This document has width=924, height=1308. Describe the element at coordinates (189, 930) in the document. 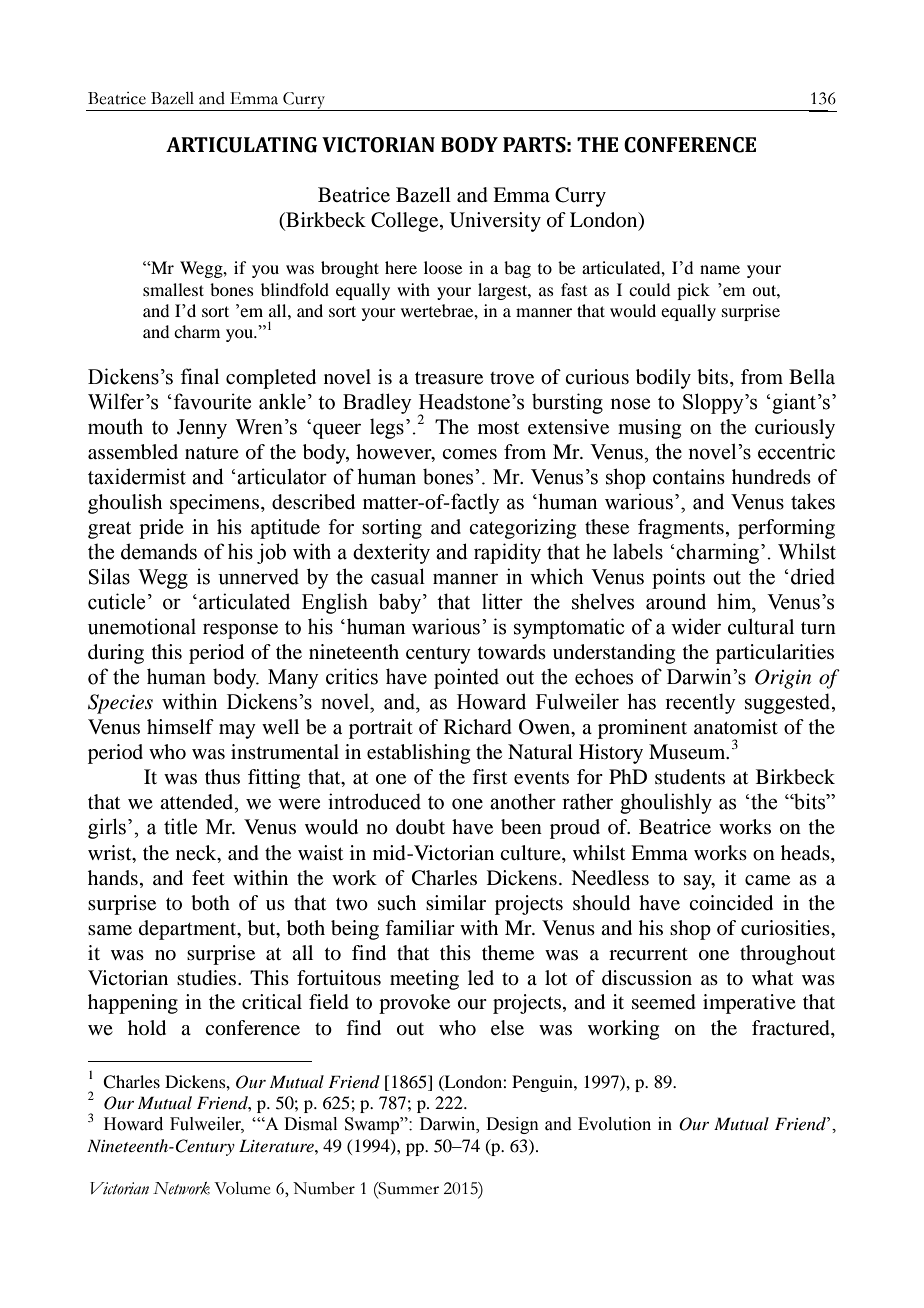

I see `department` at that location.
